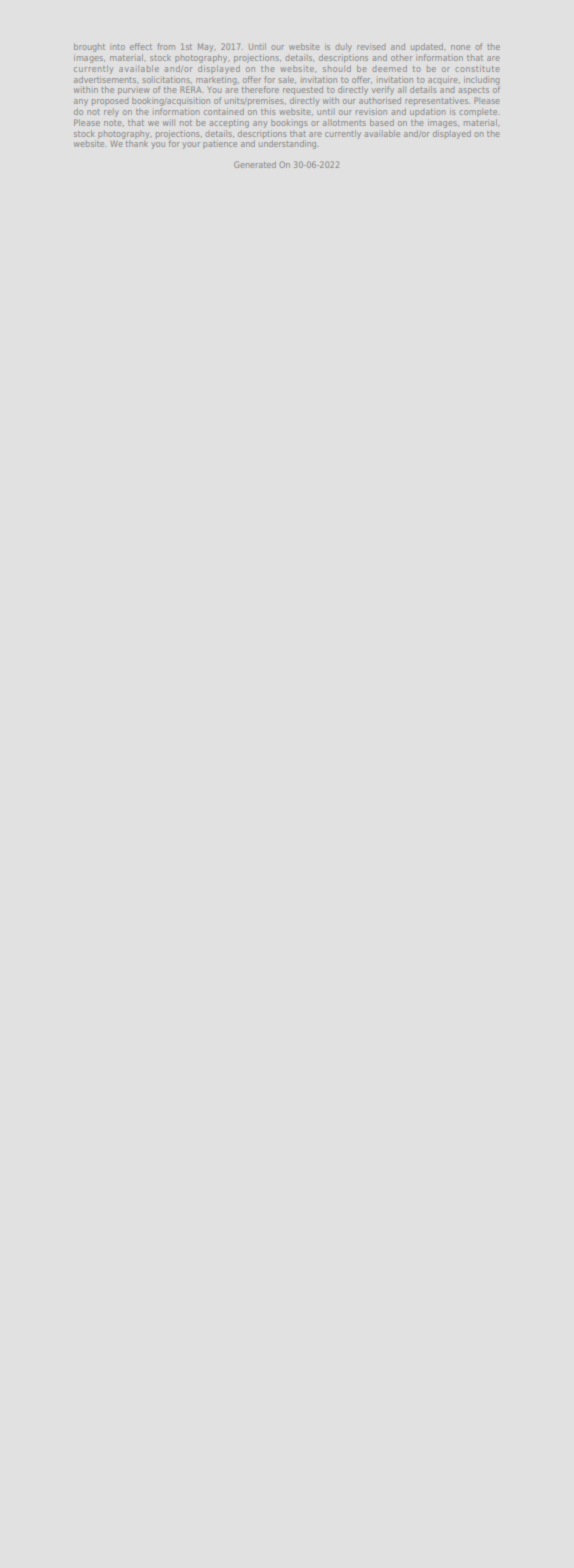 The width and height of the screenshot is (574, 1568). What do you see at coordinates (191, 145) in the screenshot?
I see `your` at bounding box center [191, 145].
